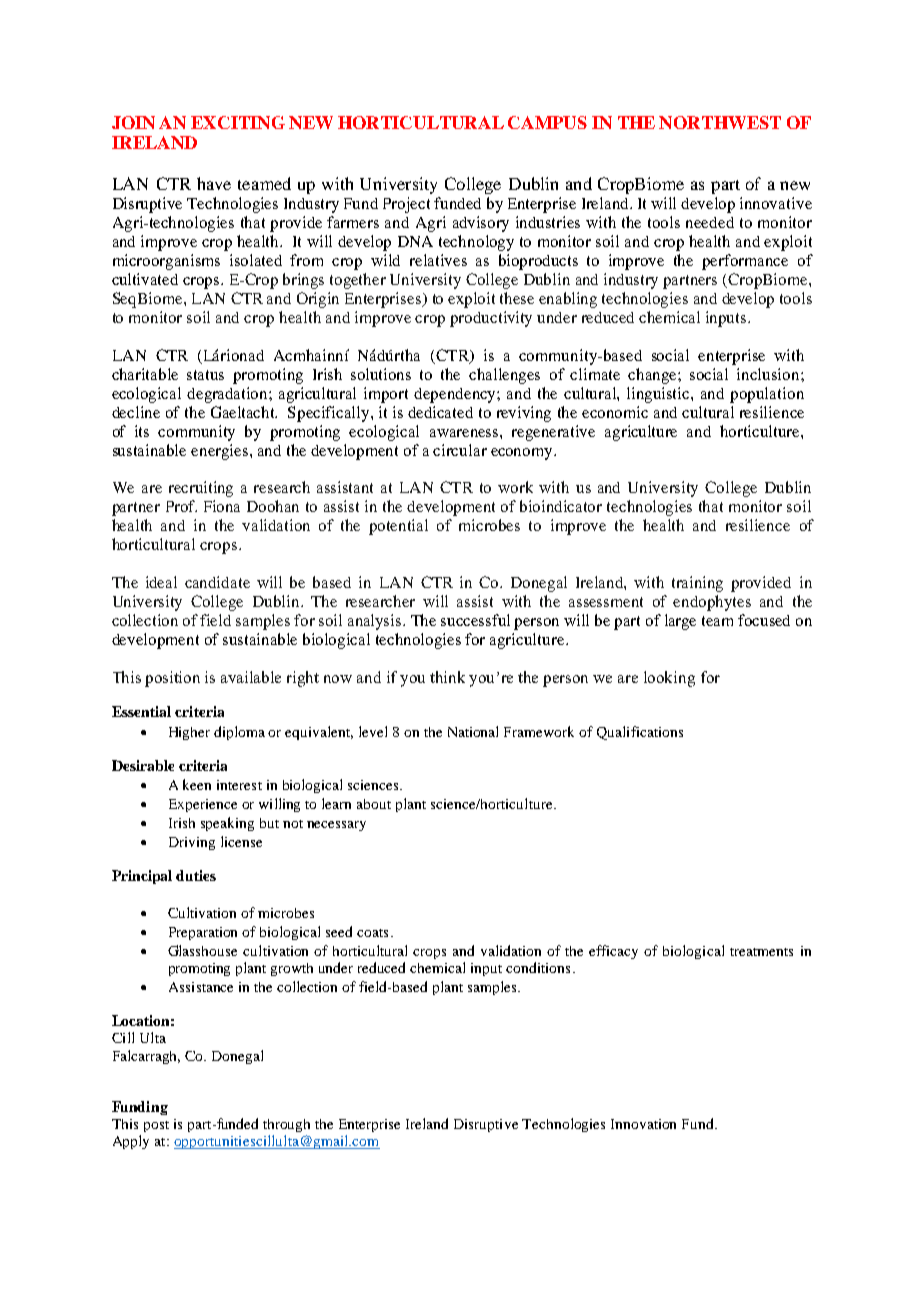 The height and width of the screenshot is (1308, 924). What do you see at coordinates (406, 205) in the screenshot?
I see `Project` at bounding box center [406, 205].
